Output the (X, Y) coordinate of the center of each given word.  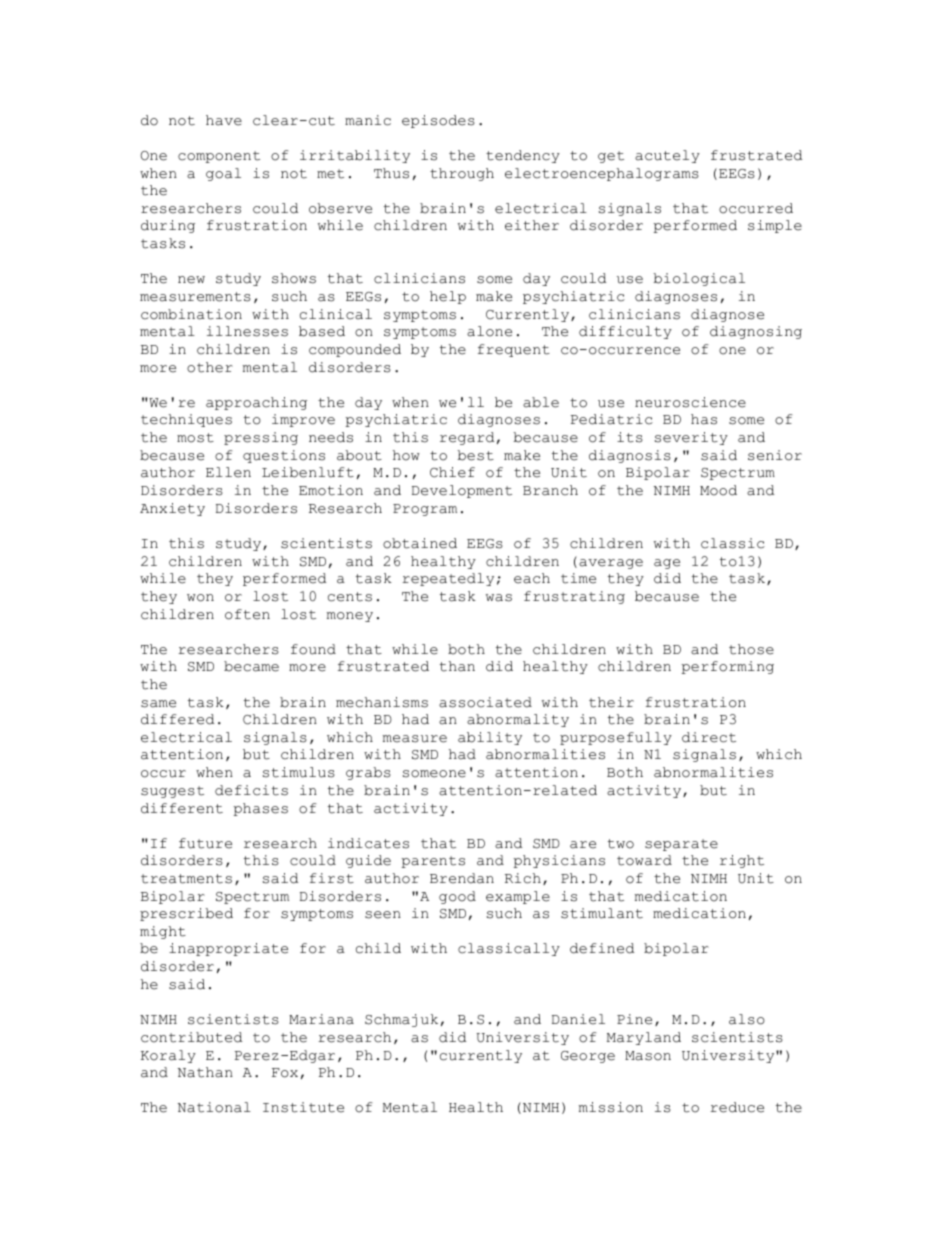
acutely (667, 156)
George (588, 1057)
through (462, 174)
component (219, 157)
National (214, 1107)
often (247, 614)
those (751, 649)
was (499, 598)
